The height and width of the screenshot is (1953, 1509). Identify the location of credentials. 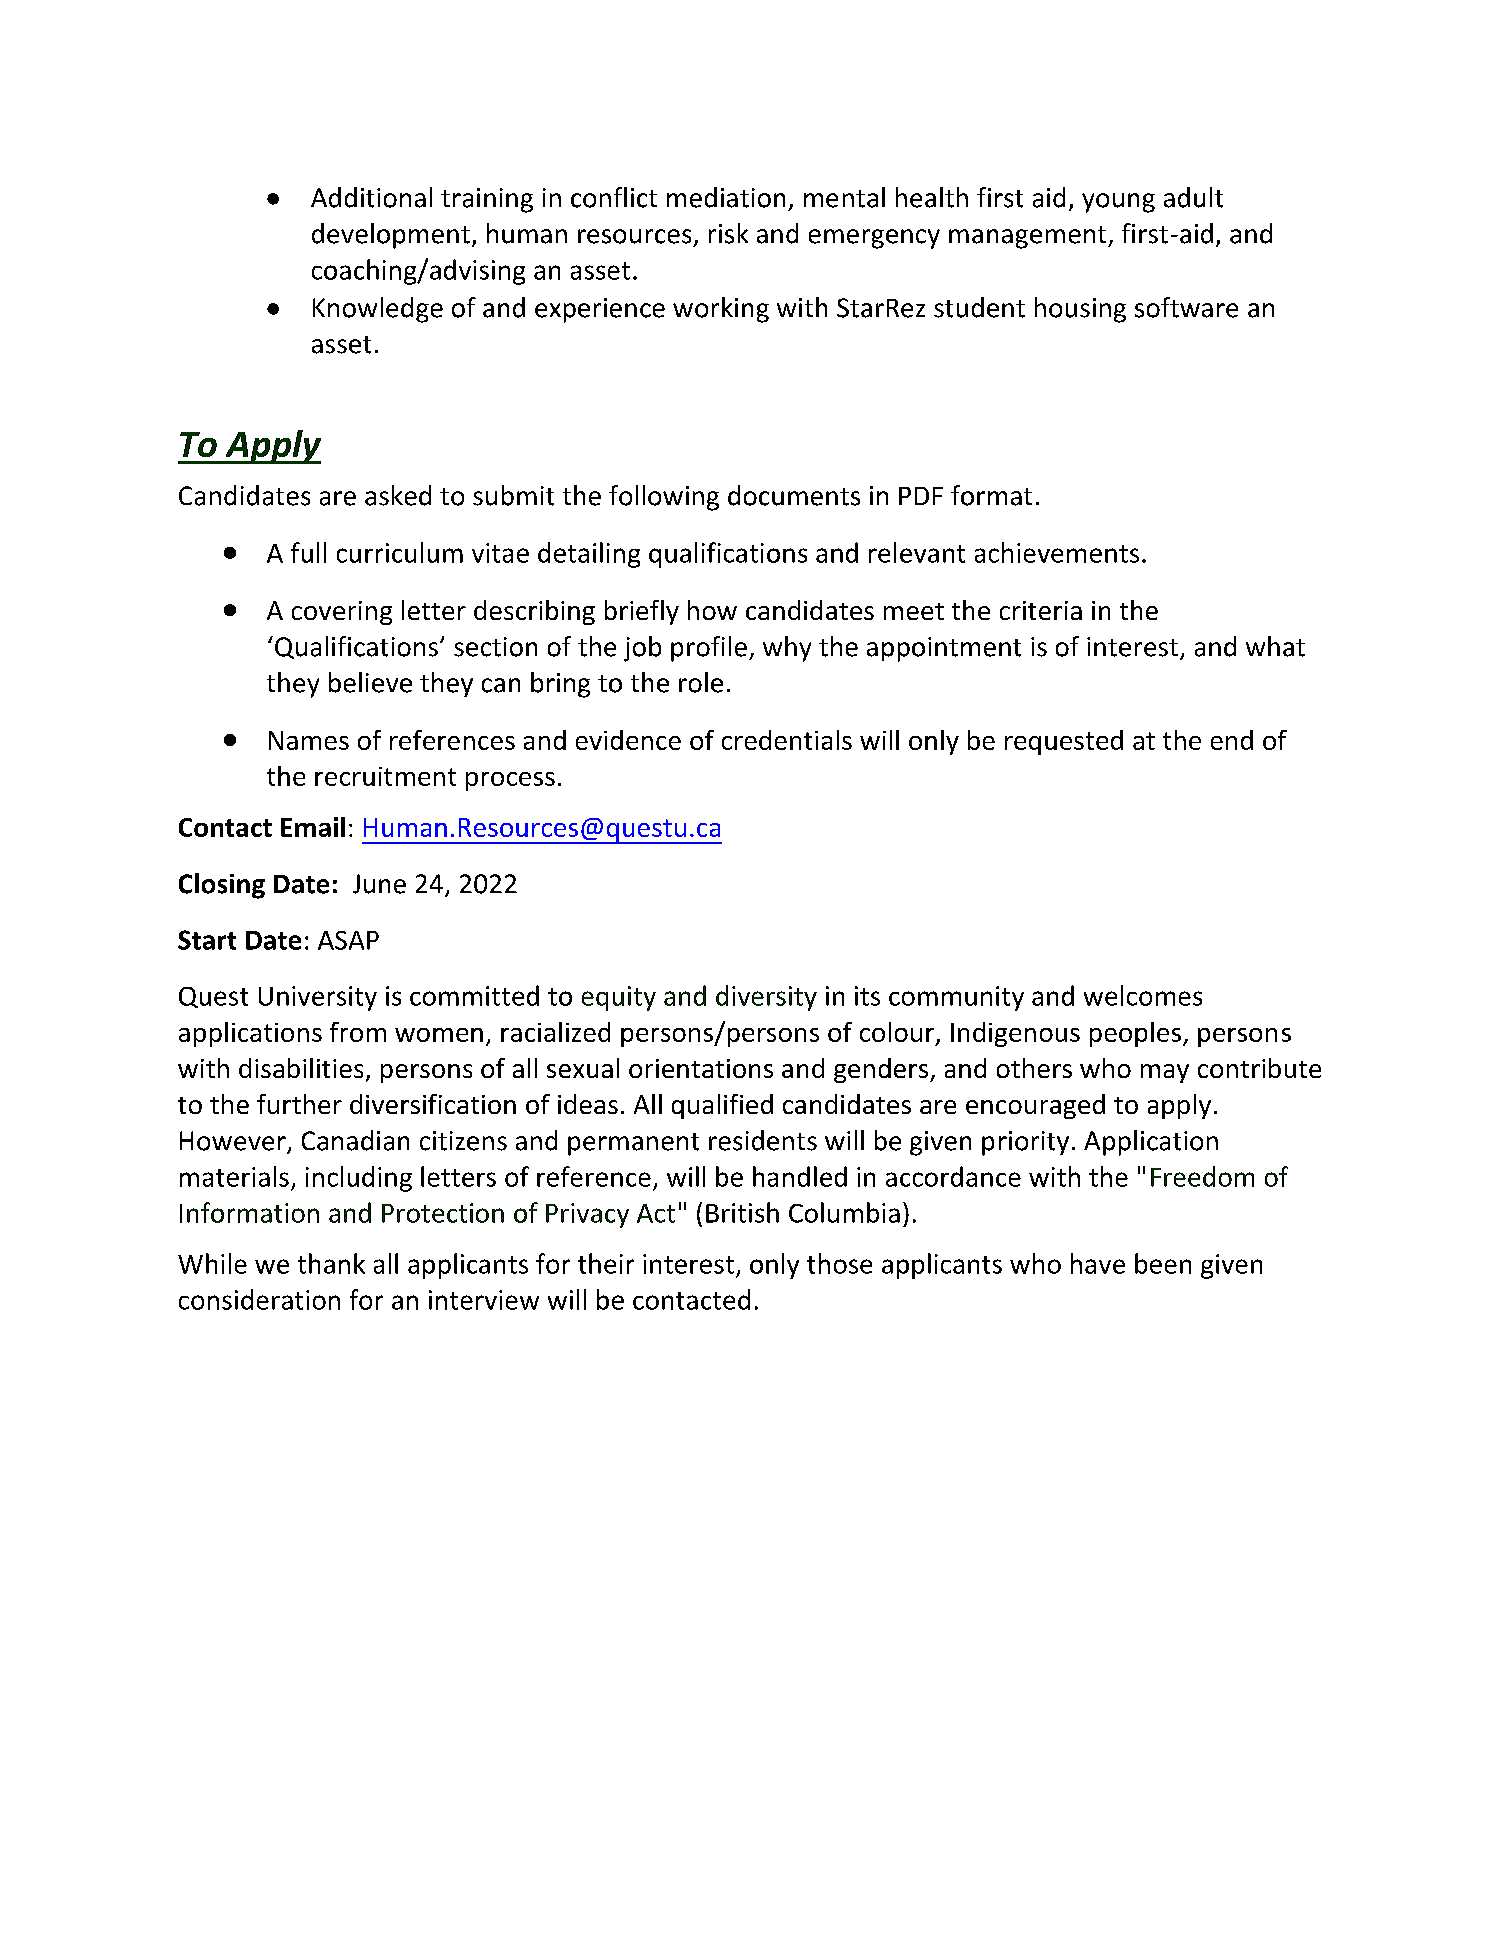
(787, 740).
